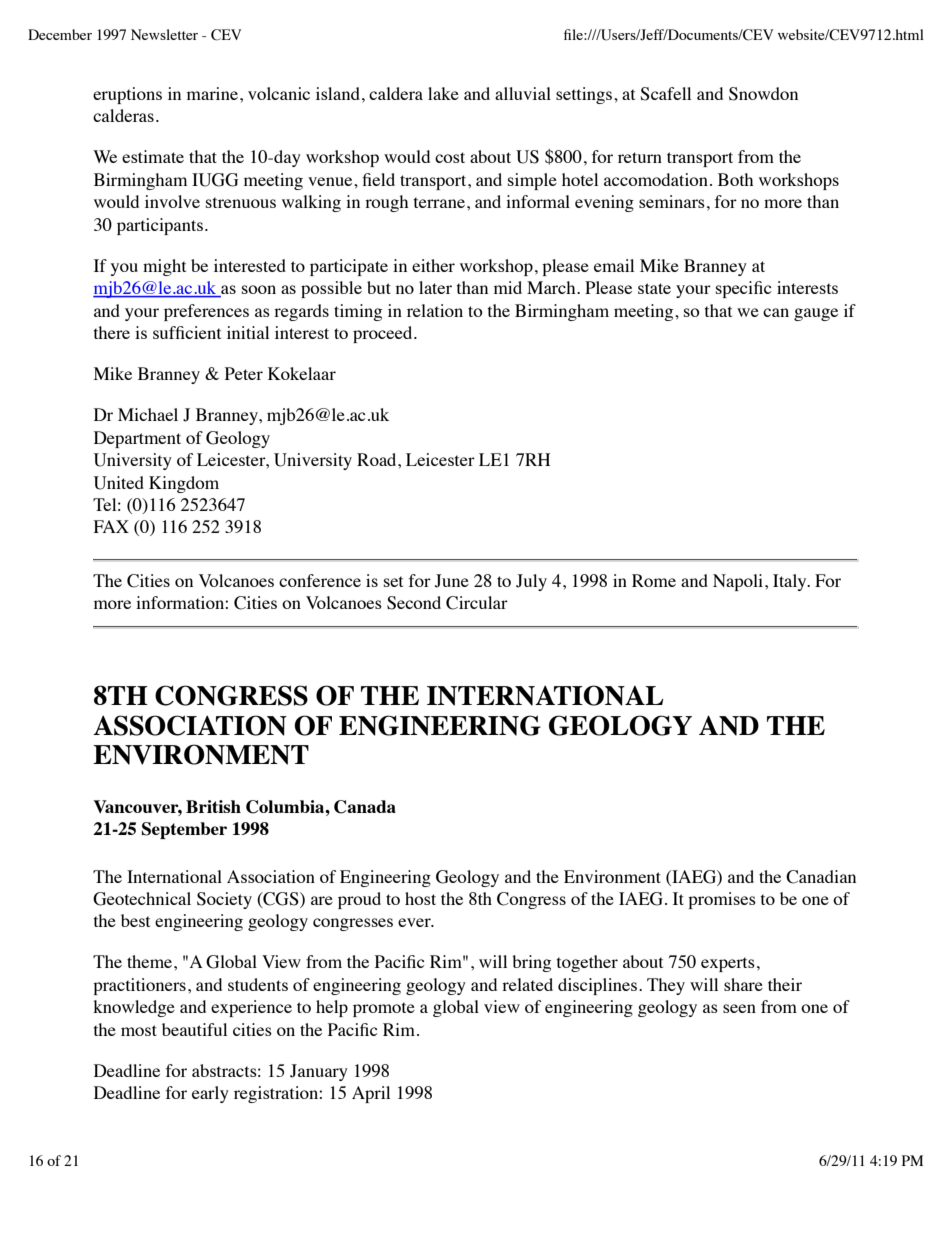 The image size is (952, 1233). I want to click on Snowdon, so click(763, 94).
